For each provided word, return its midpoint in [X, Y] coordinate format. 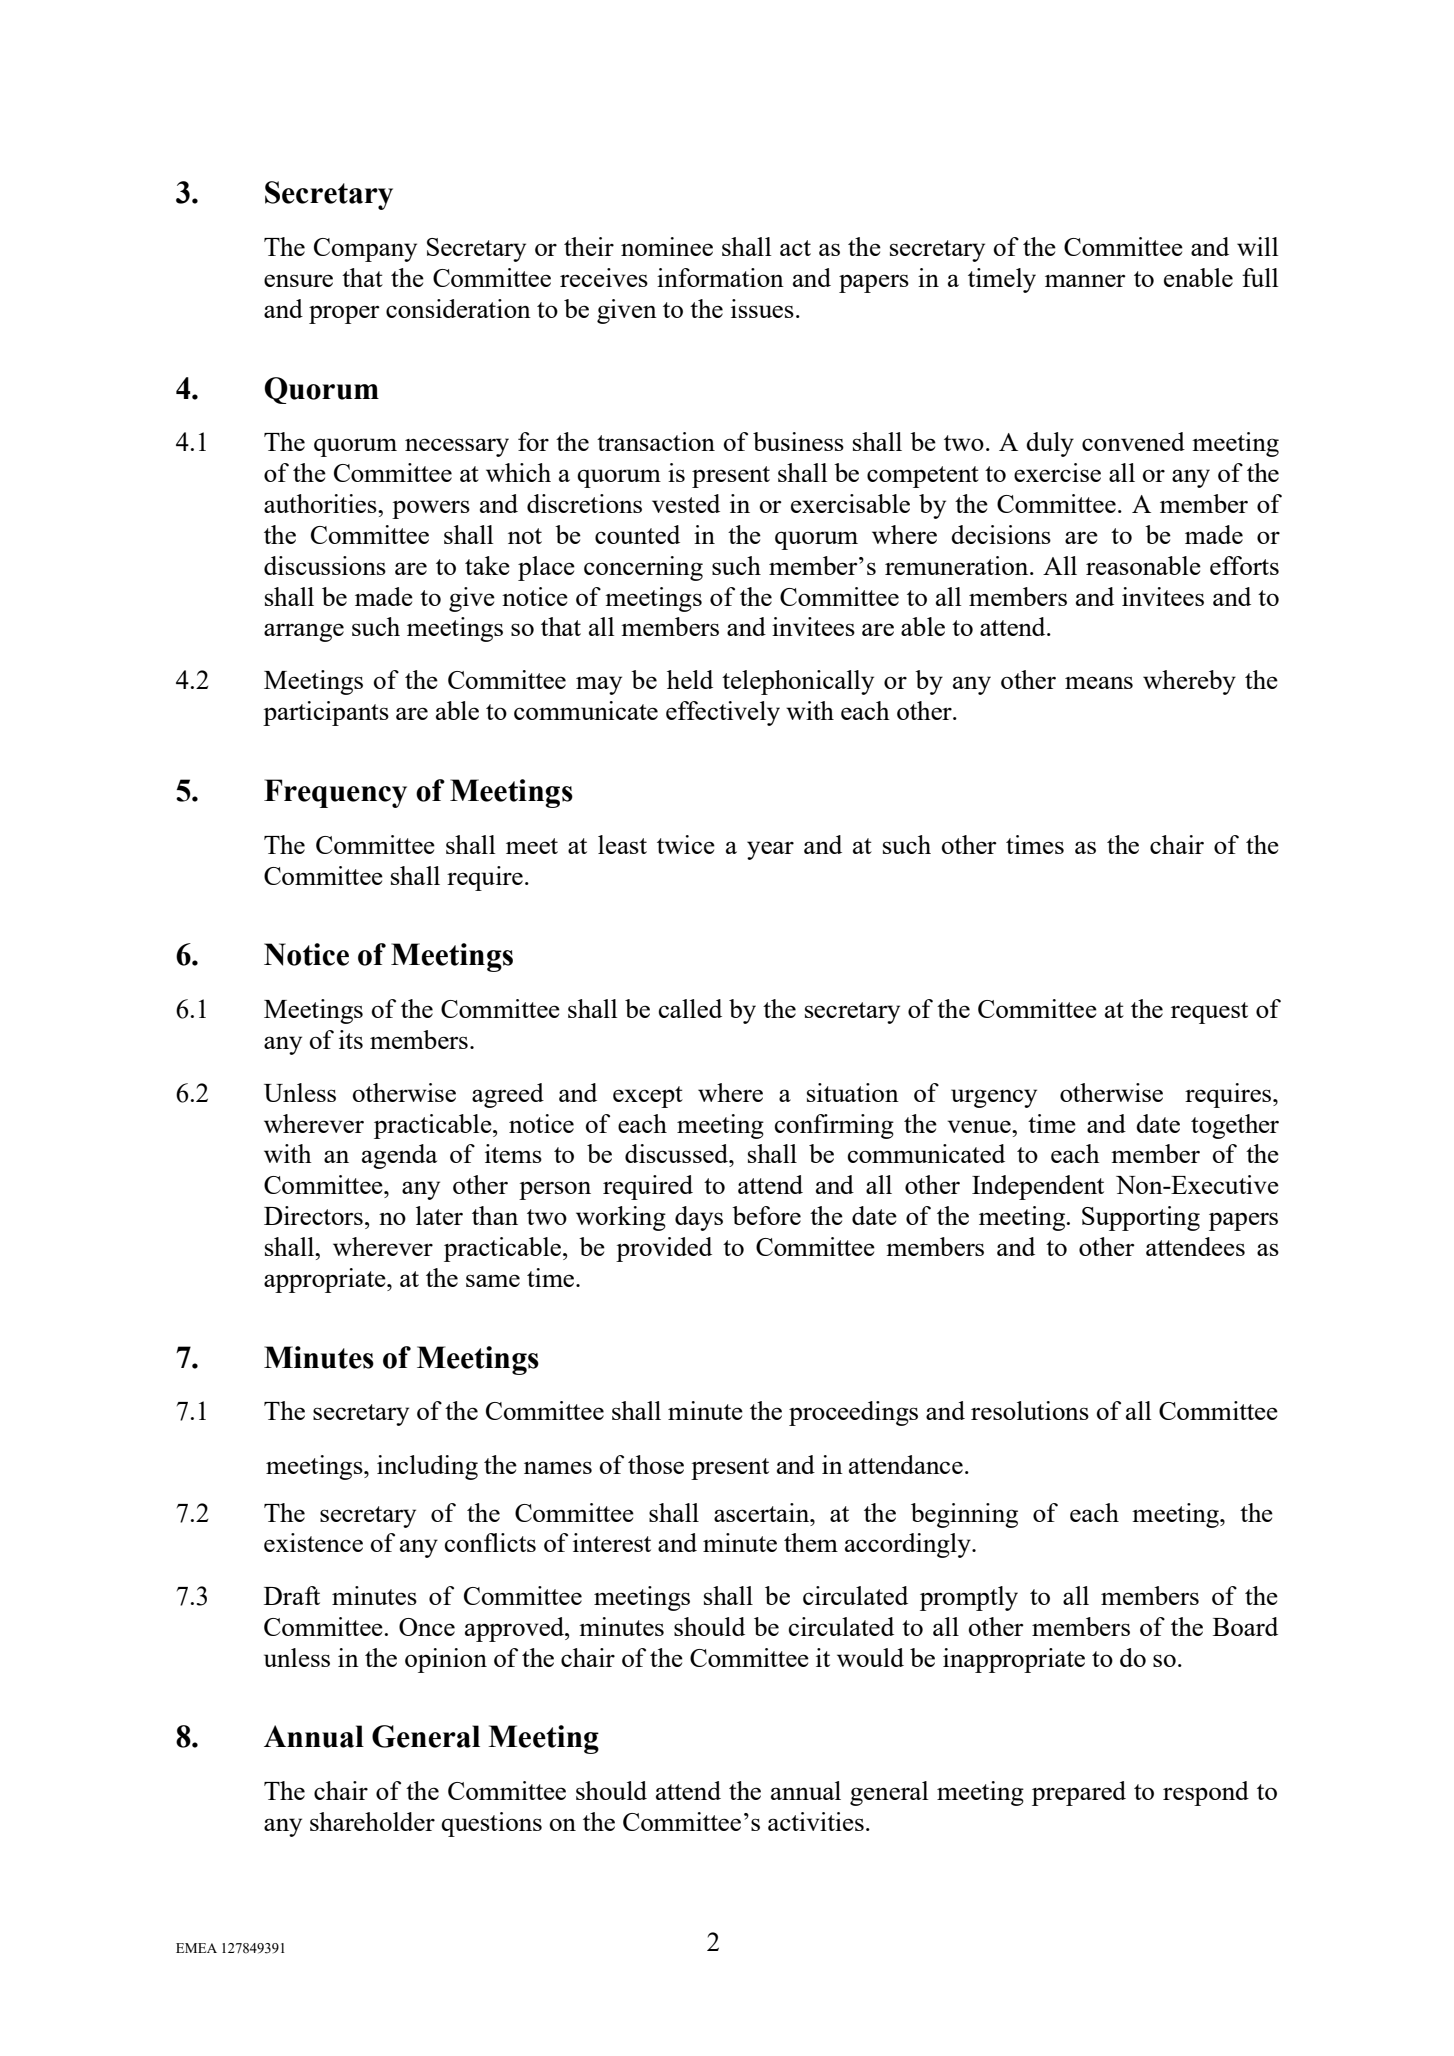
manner [1085, 280]
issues [762, 308]
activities [816, 1821]
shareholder [372, 1821]
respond [1206, 1793]
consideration [458, 308]
